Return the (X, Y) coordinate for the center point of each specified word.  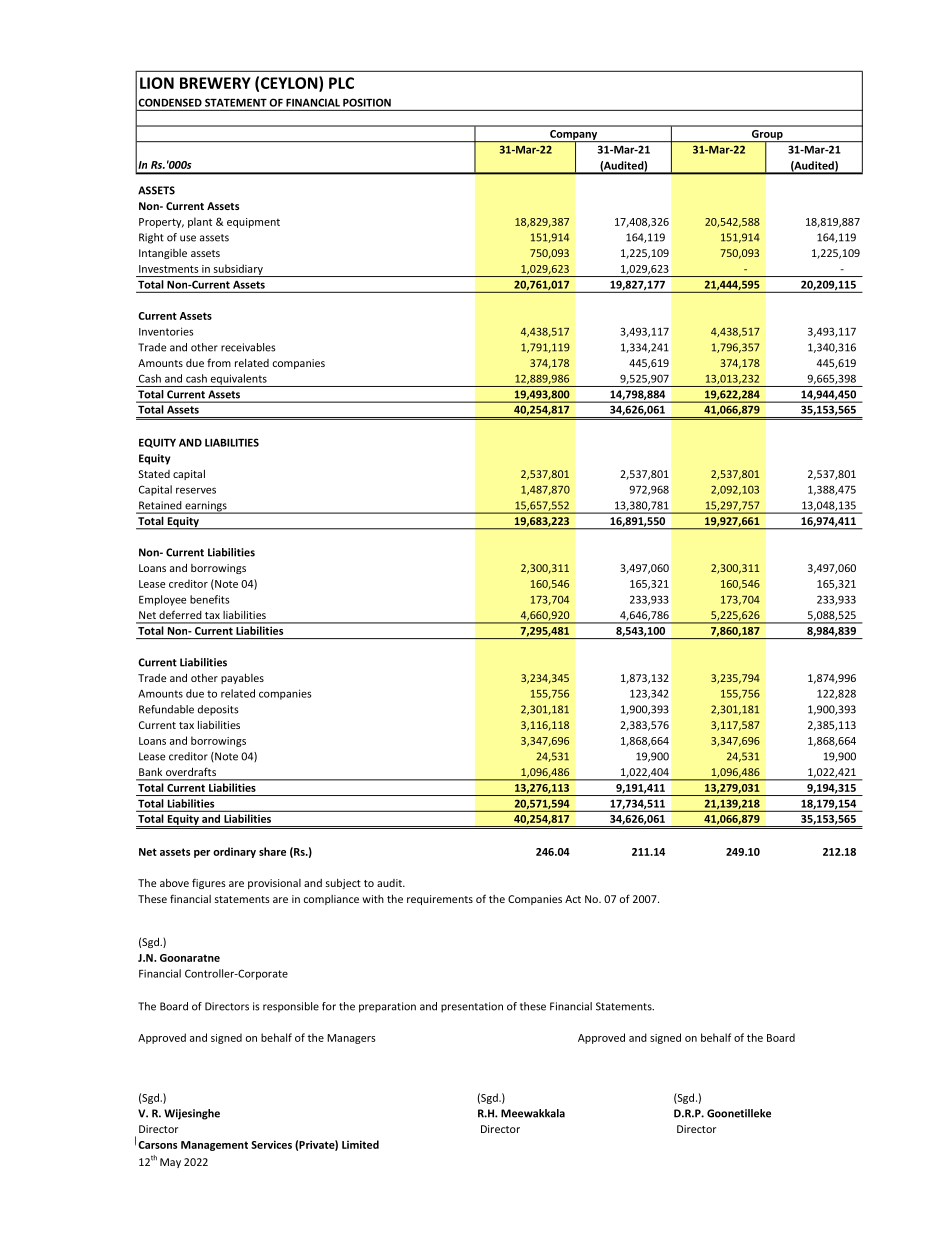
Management (214, 1146)
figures (209, 883)
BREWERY (215, 83)
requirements (440, 900)
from (219, 362)
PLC (341, 83)
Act (573, 899)
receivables (248, 347)
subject (343, 884)
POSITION (367, 102)
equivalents (238, 380)
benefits (209, 599)
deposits (218, 710)
